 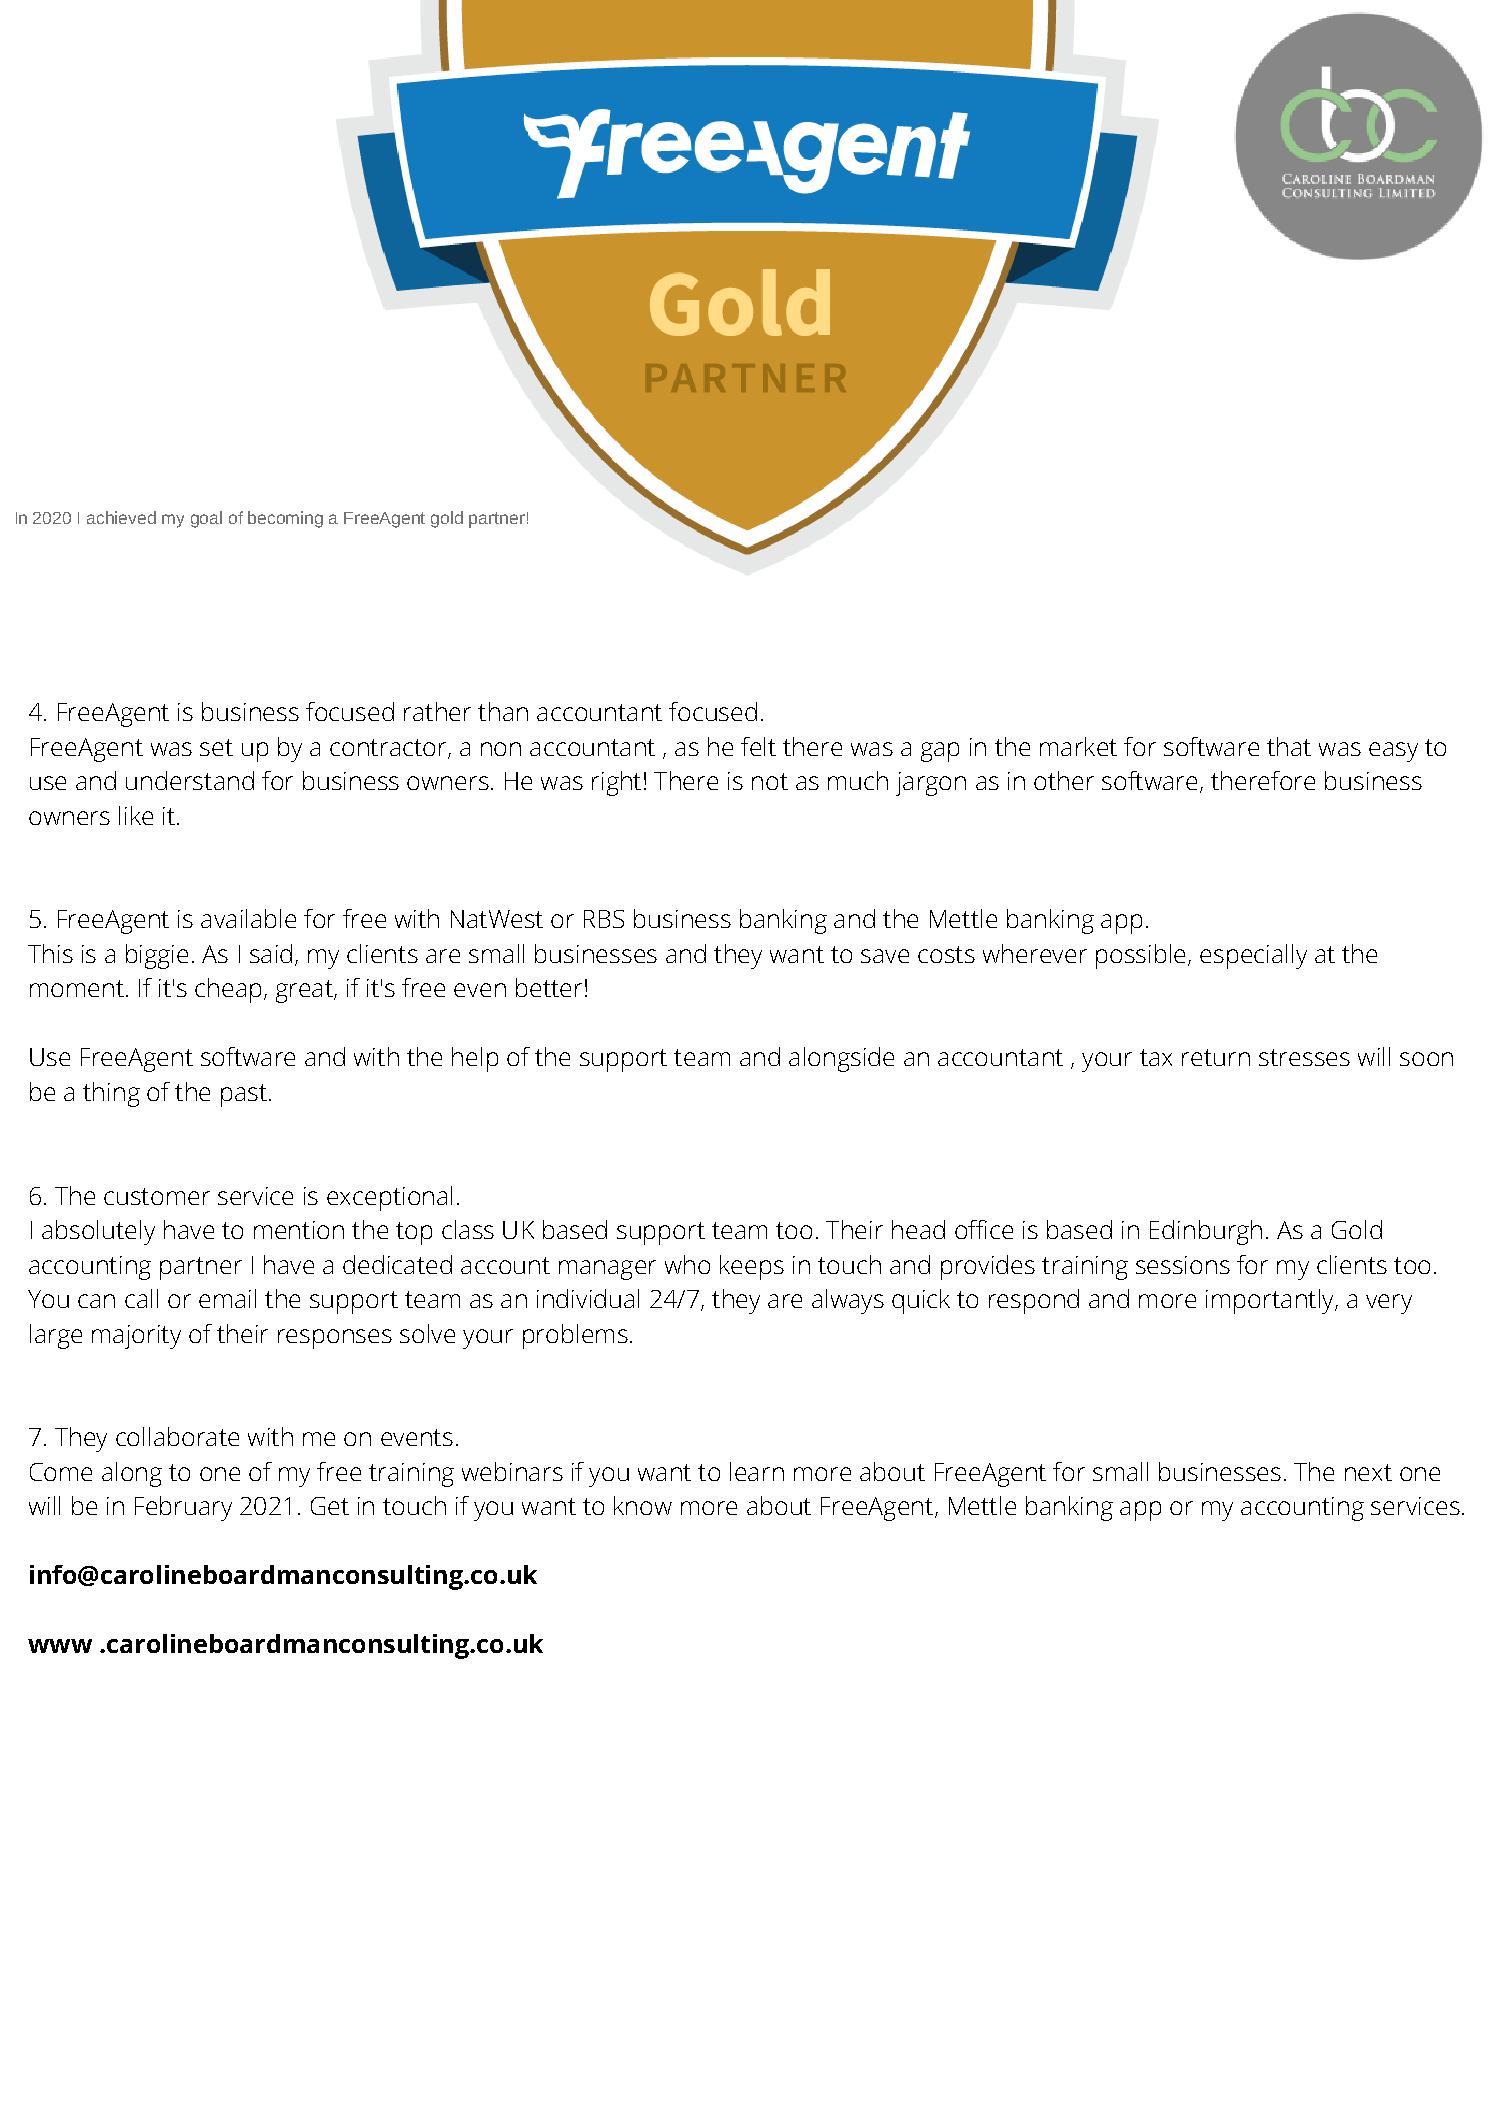 I want to click on stresses, so click(x=1304, y=1057).
